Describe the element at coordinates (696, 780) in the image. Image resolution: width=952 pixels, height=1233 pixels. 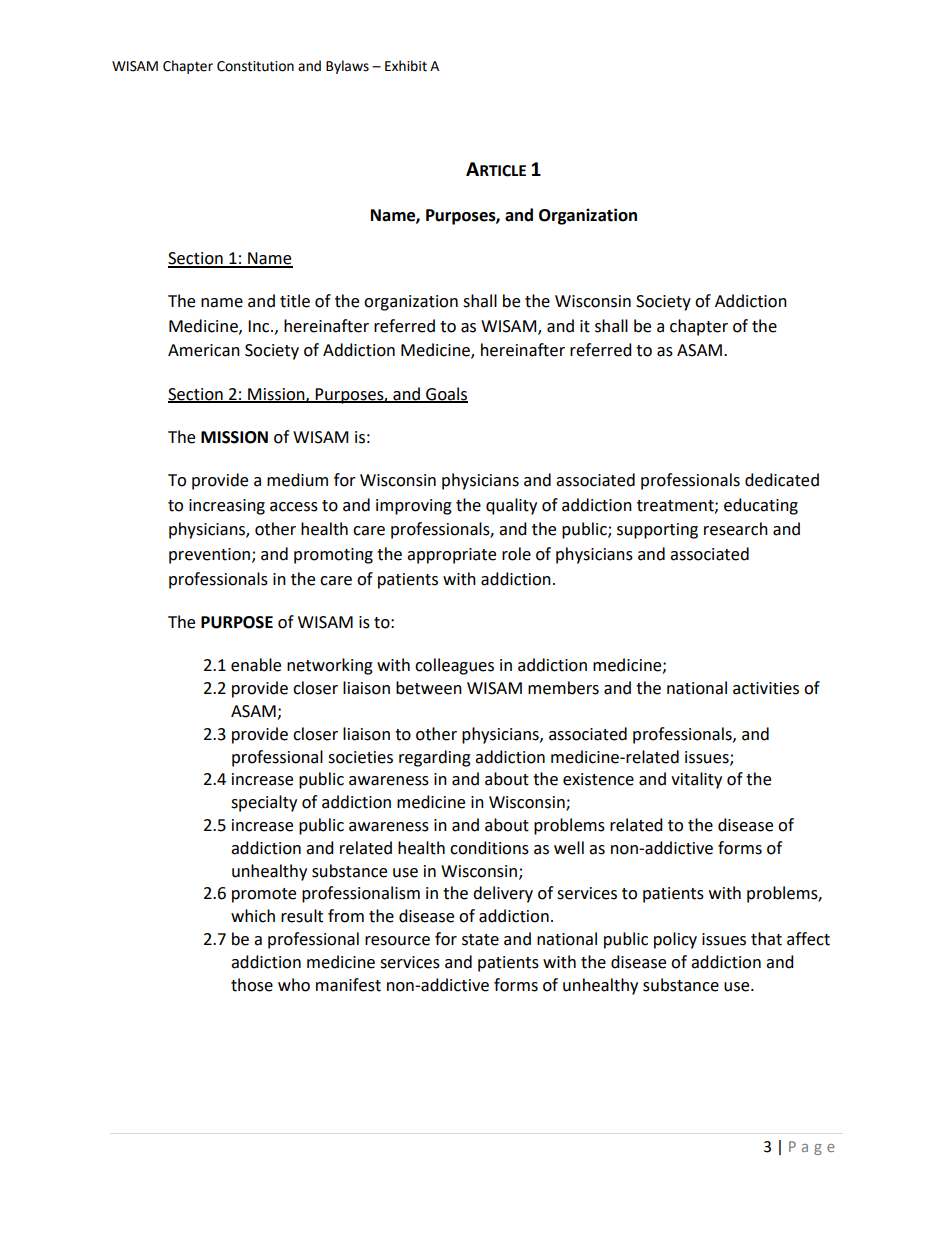
I see `vitality` at that location.
